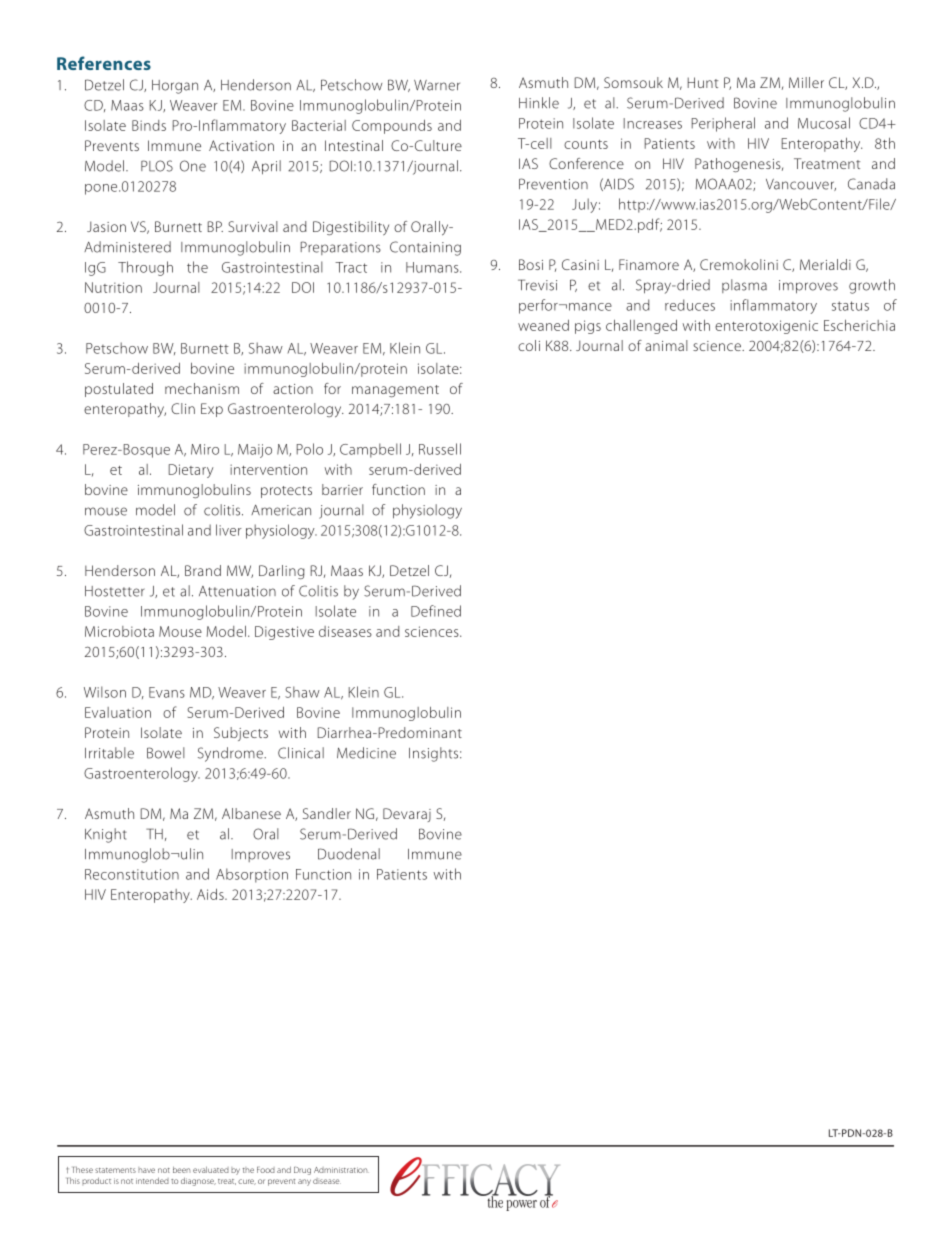  I want to click on Absorption, so click(252, 875).
